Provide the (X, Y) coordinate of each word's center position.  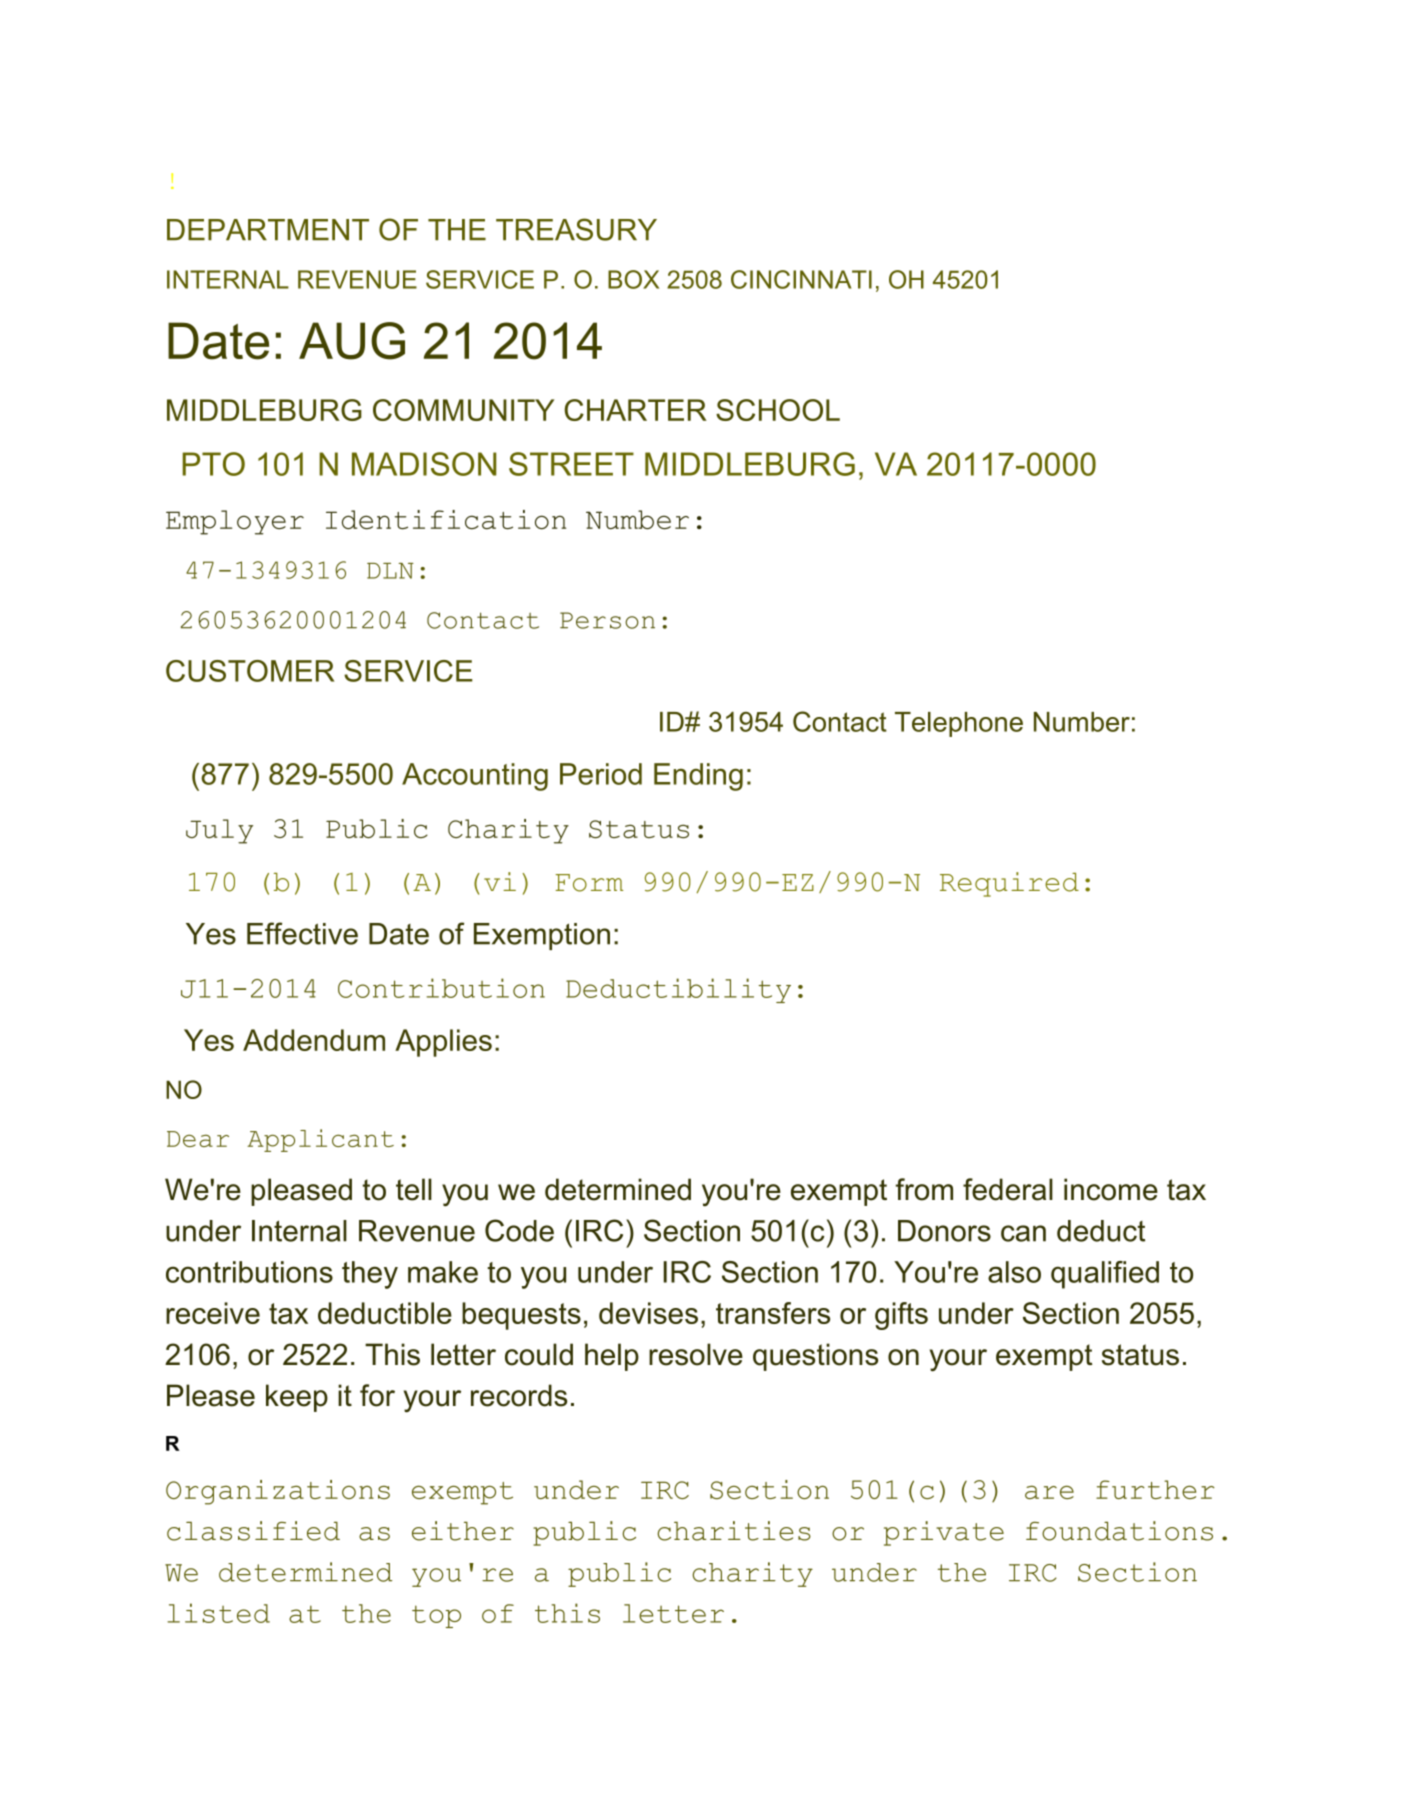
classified (253, 1531)
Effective (302, 933)
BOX (633, 279)
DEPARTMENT (268, 230)
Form (589, 883)
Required (1009, 884)
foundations (1119, 1531)
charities (734, 1531)
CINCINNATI (801, 279)
